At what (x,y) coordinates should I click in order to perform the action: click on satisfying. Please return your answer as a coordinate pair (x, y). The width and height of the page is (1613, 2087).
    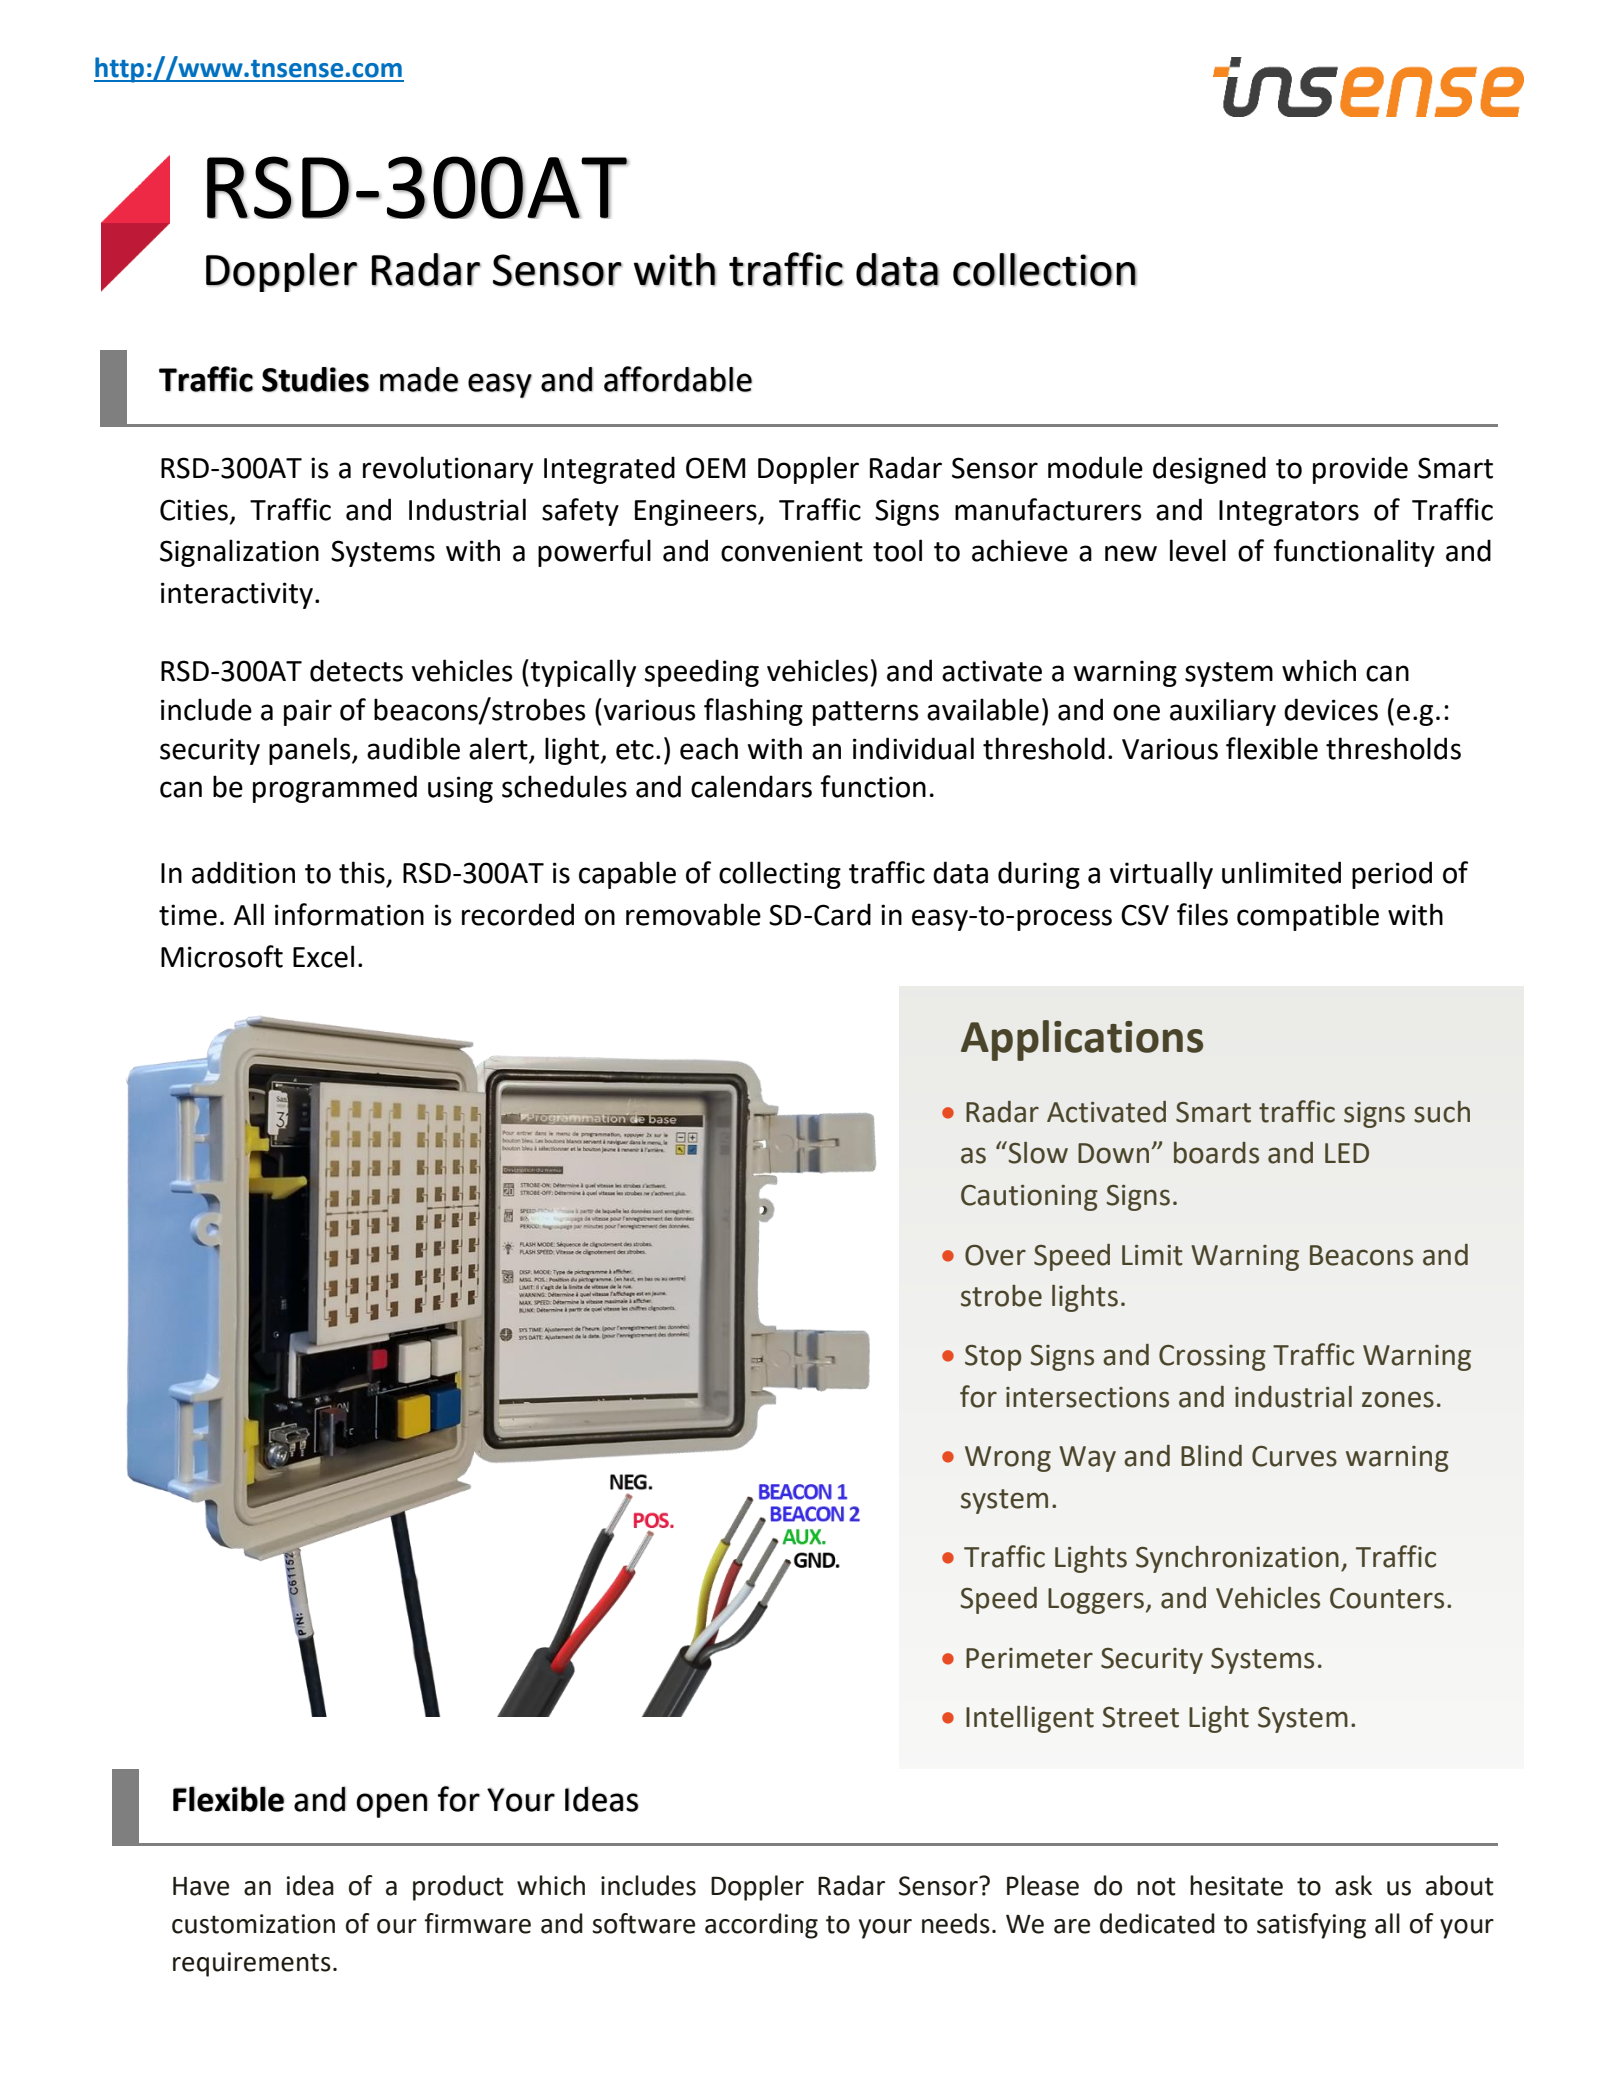
    Looking at the image, I should click on (1311, 1926).
